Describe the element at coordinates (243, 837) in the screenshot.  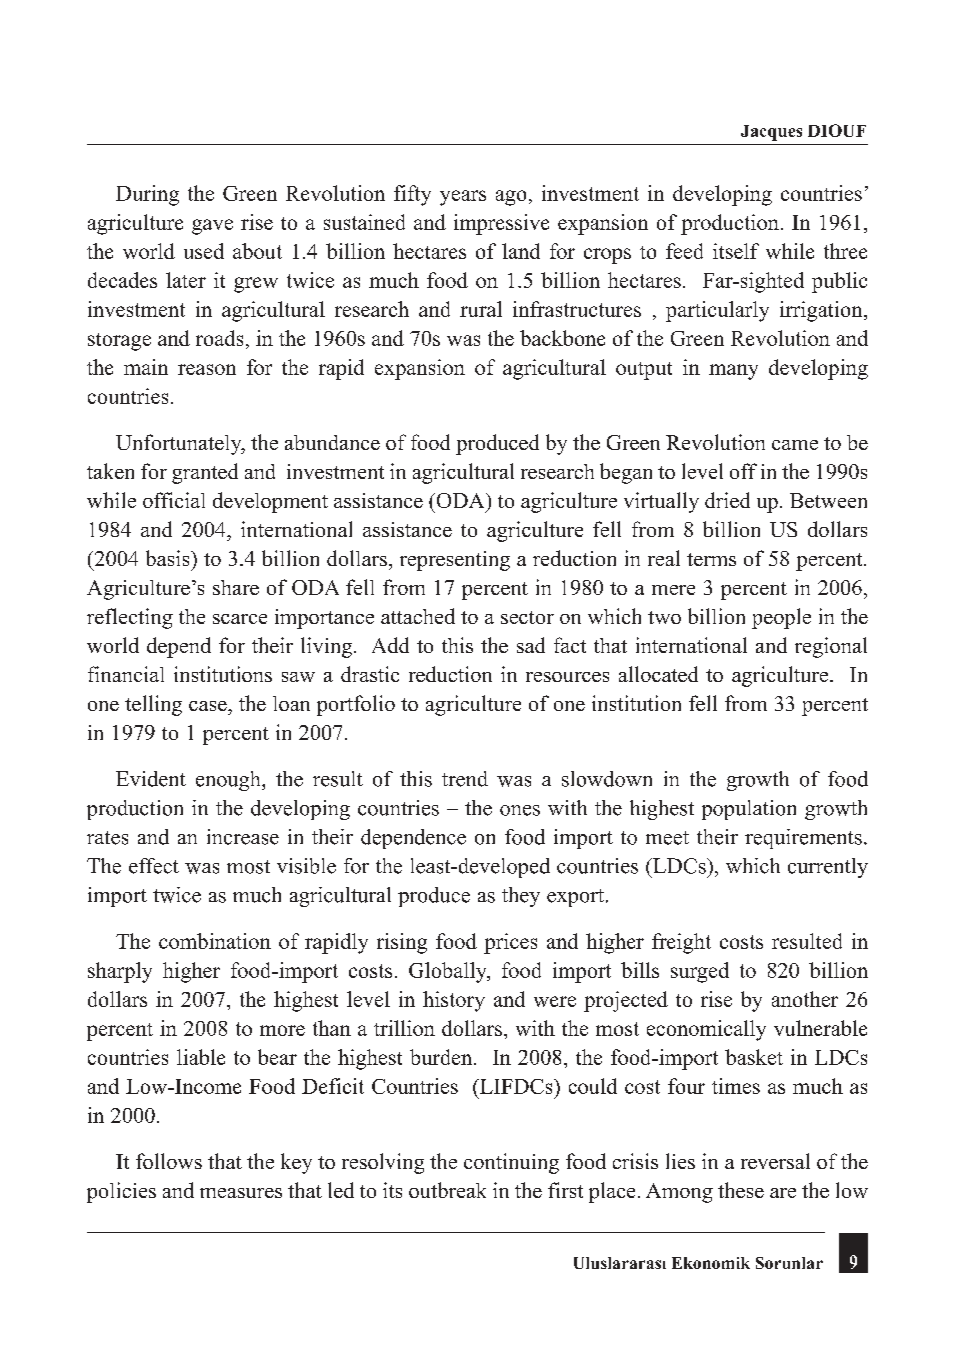
I see `increase` at that location.
